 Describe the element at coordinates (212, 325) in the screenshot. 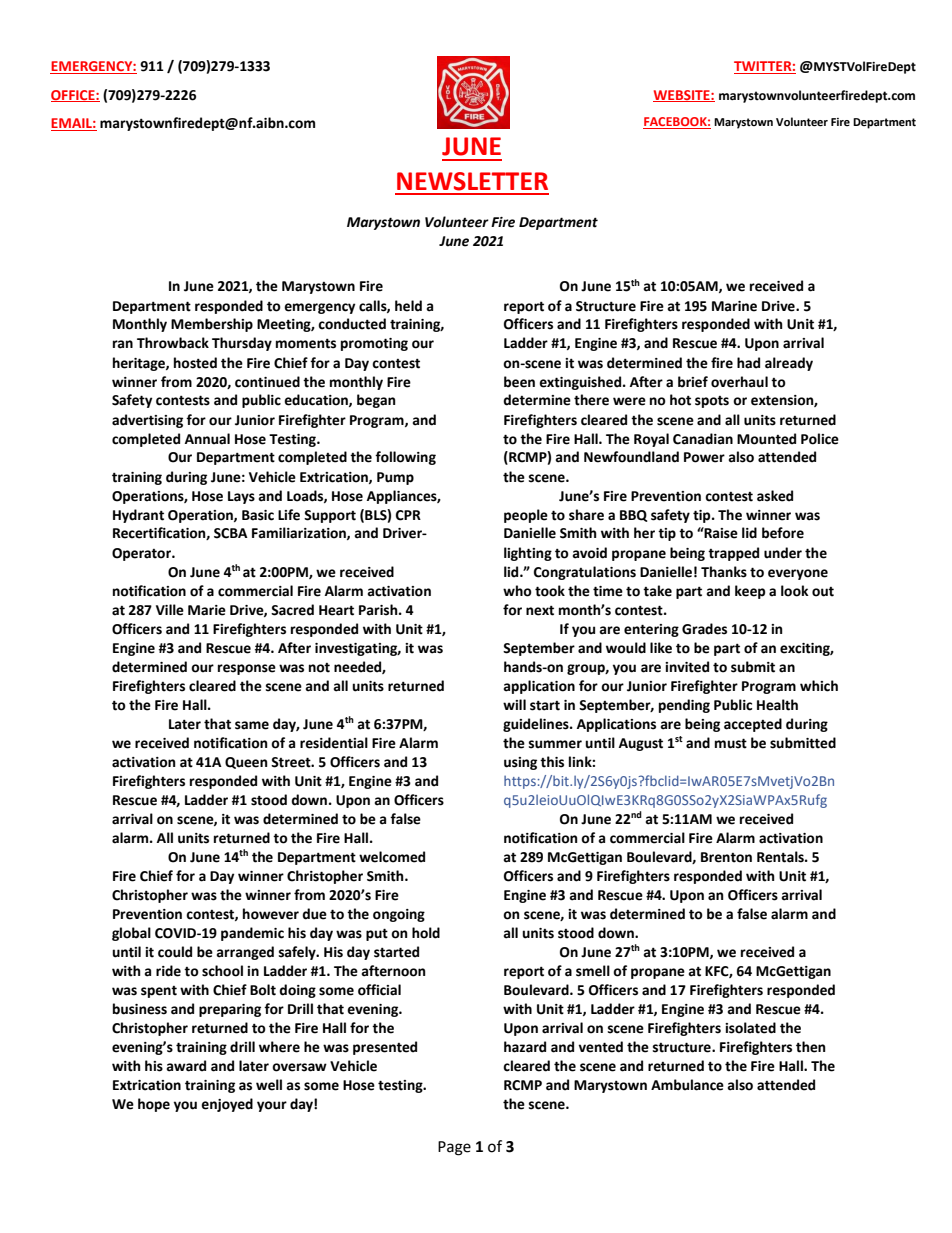

I see `Membership` at that location.
